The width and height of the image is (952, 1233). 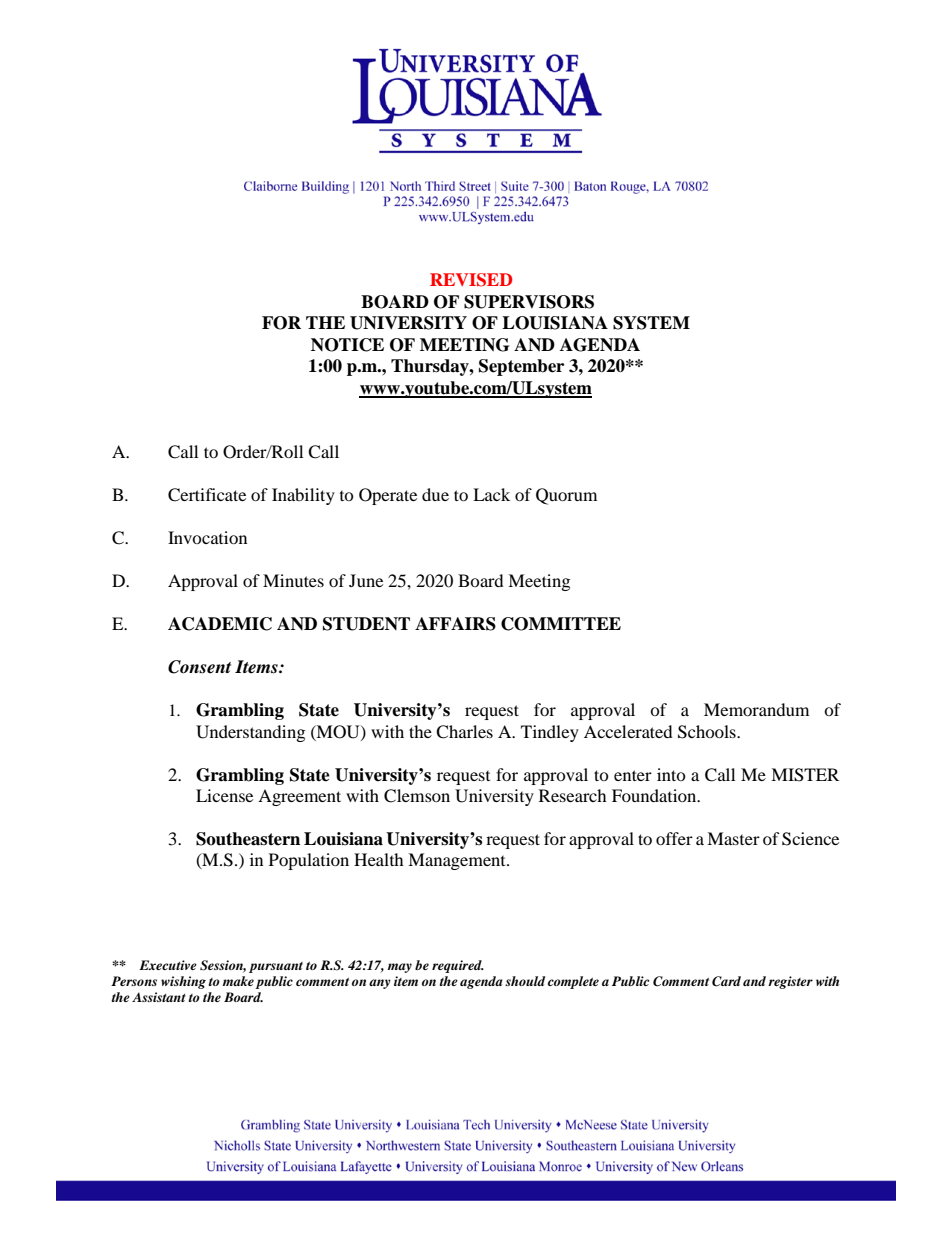 What do you see at coordinates (238, 981) in the image?
I see `make` at bounding box center [238, 981].
